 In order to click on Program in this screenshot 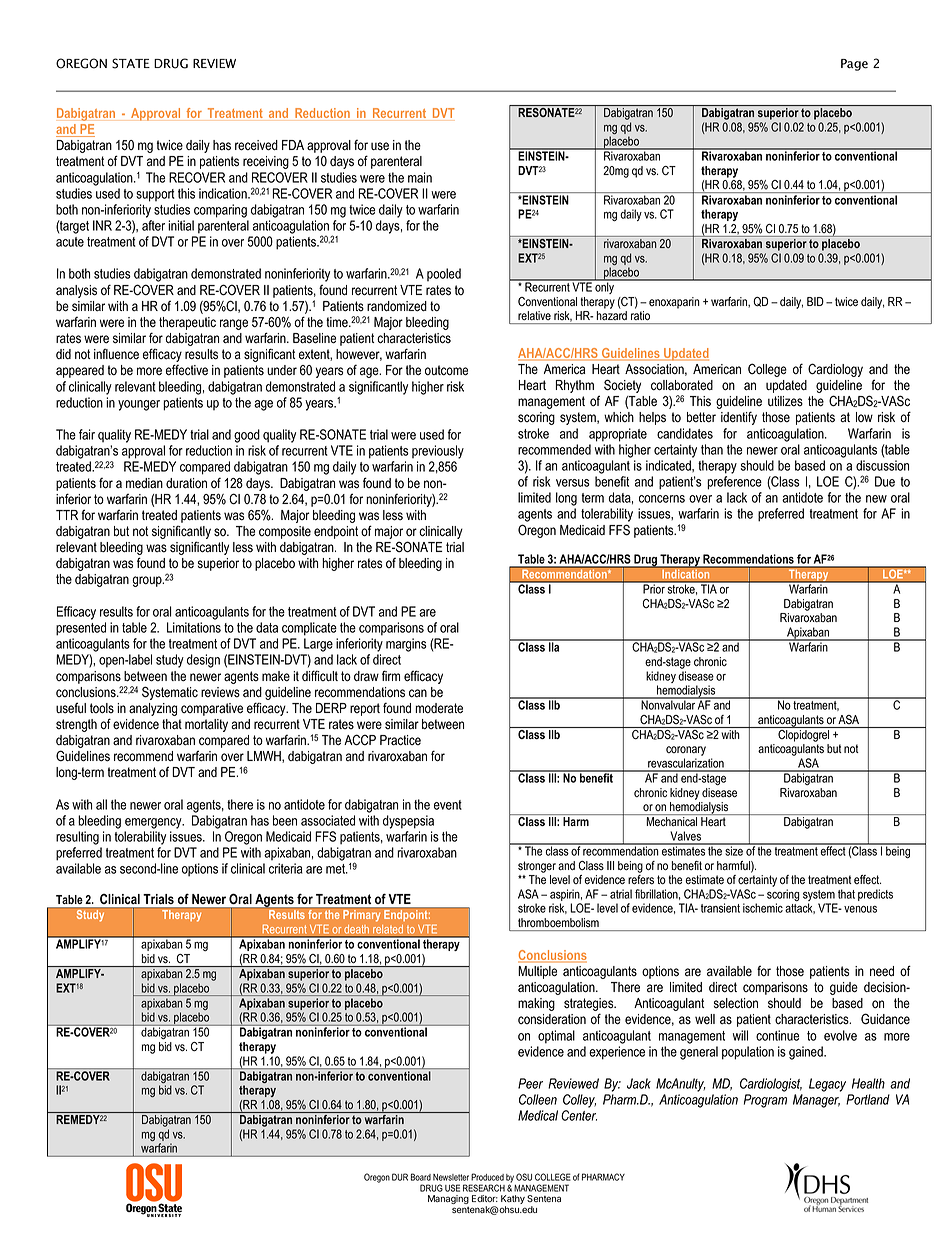, I will do `click(765, 1101)`.
